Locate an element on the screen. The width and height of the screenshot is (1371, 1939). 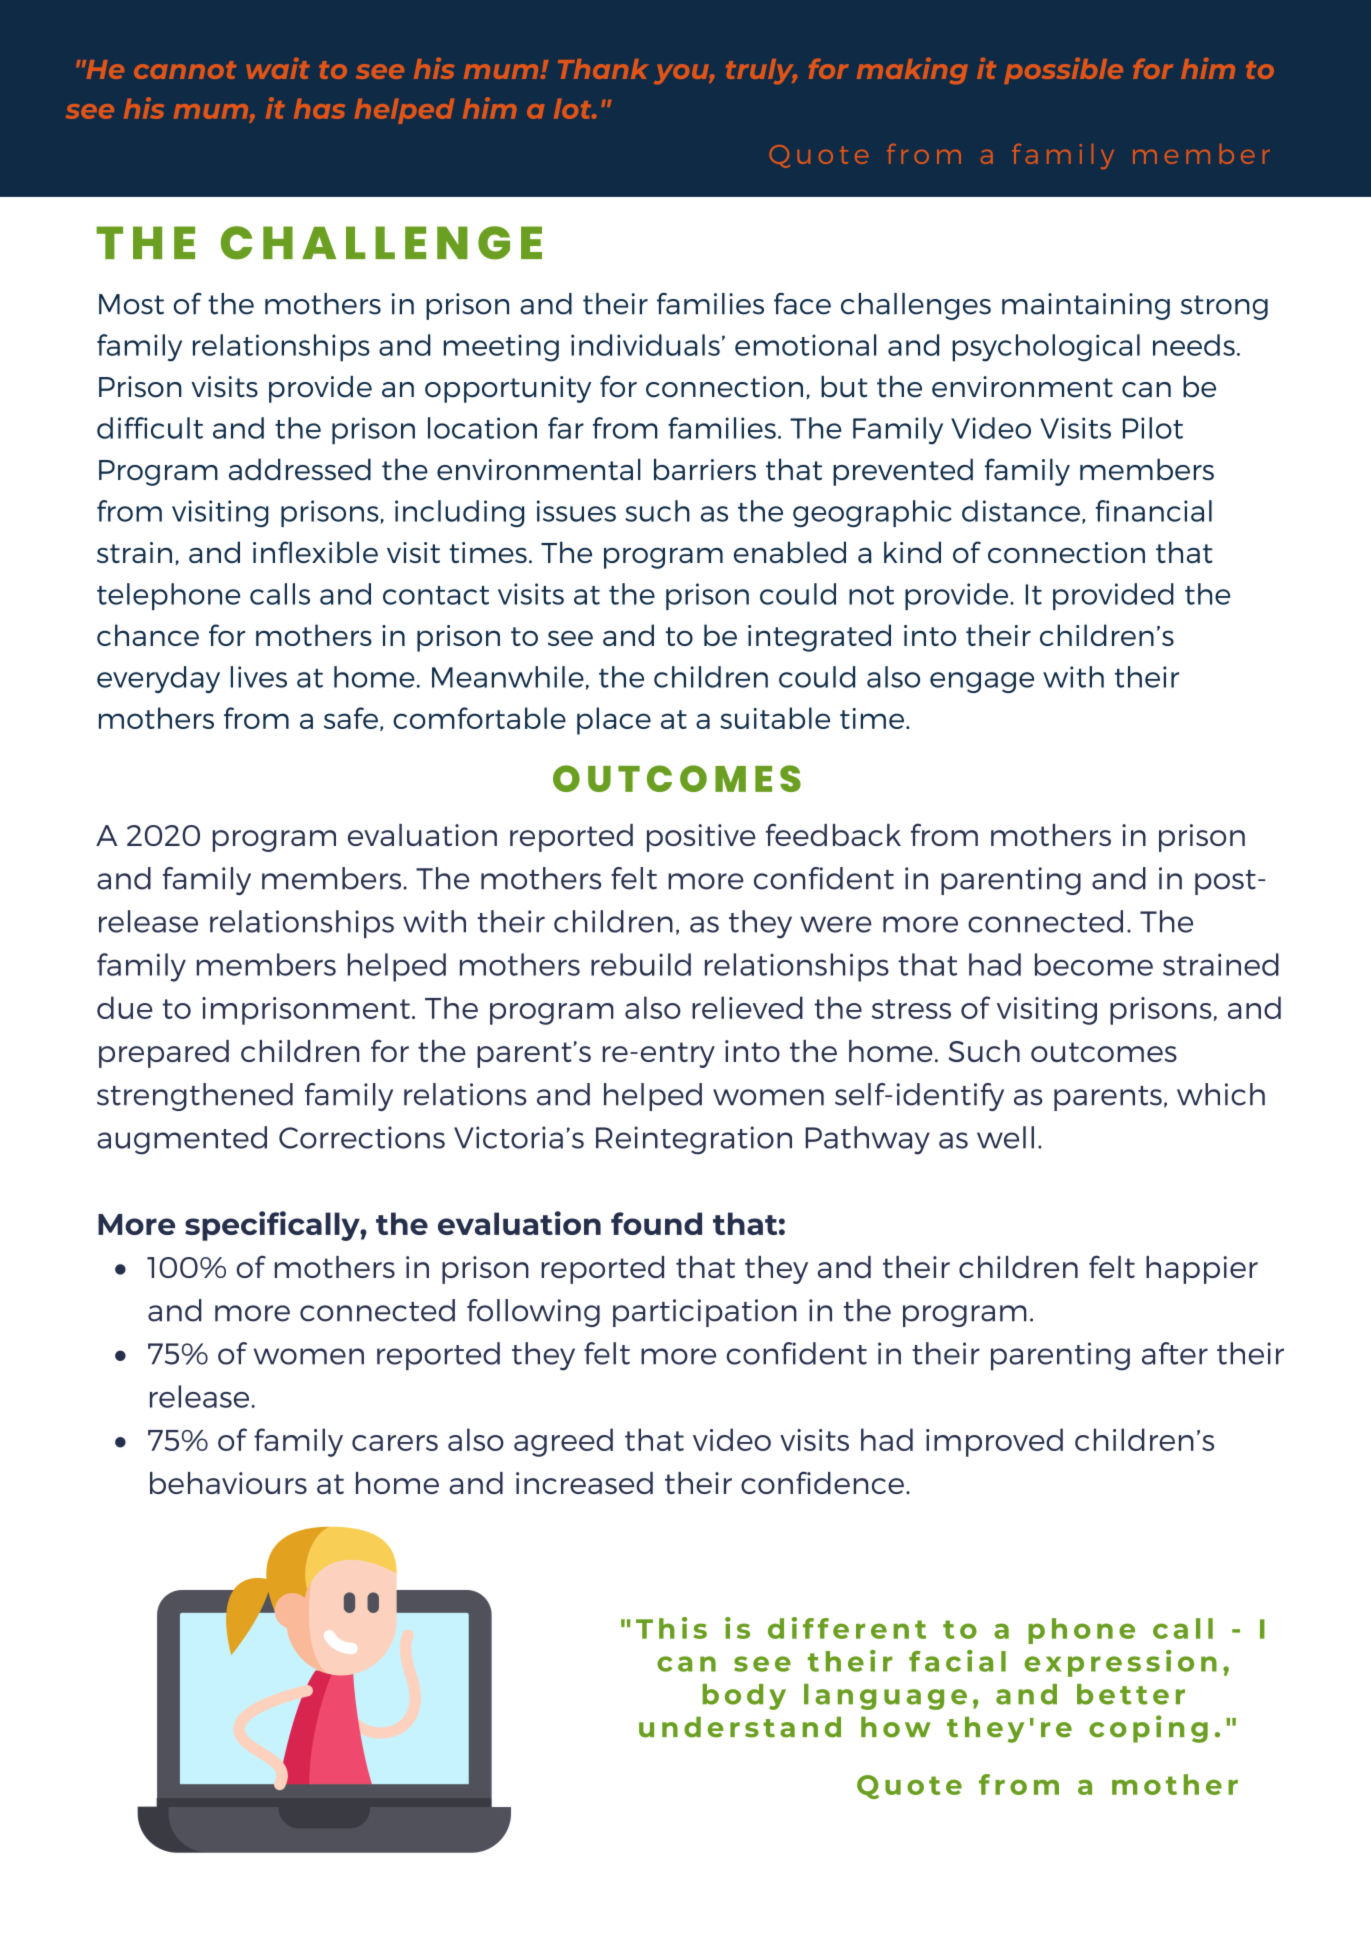
become is located at coordinates (1094, 964).
